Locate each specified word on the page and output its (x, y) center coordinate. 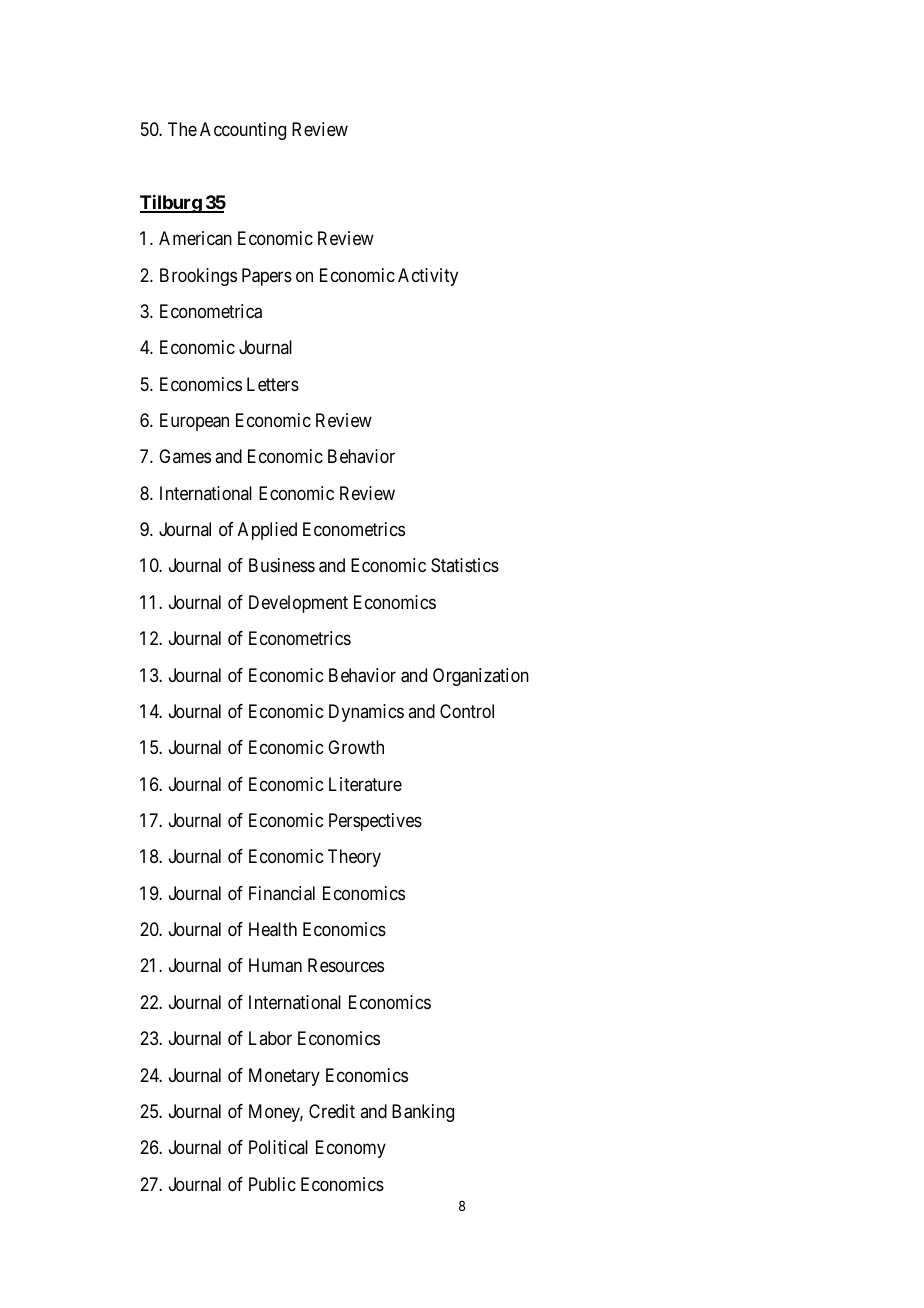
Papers (267, 277)
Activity (428, 277)
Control (467, 711)
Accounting (243, 131)
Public (272, 1184)
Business (282, 565)
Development (298, 604)
